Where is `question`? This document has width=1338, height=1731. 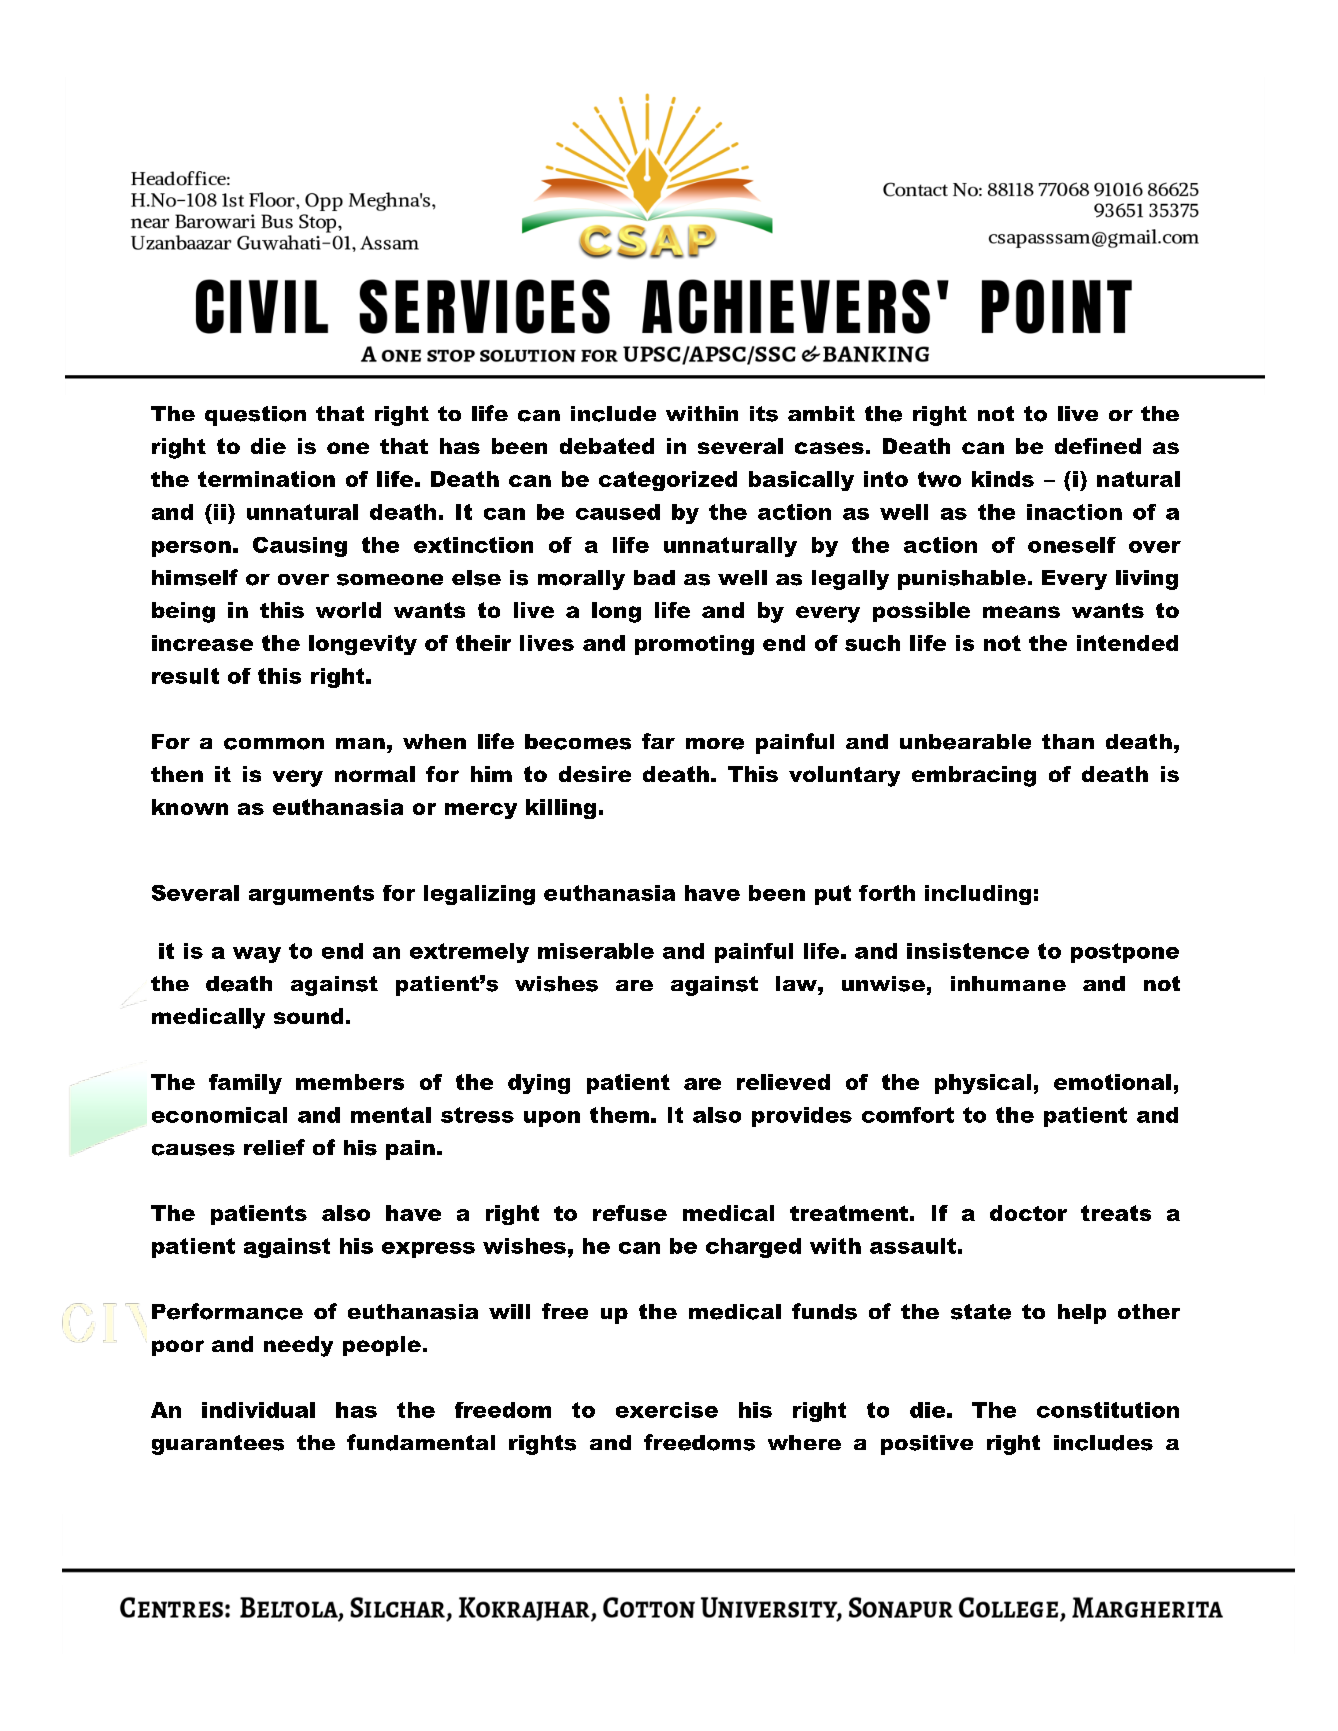
question is located at coordinates (255, 416).
